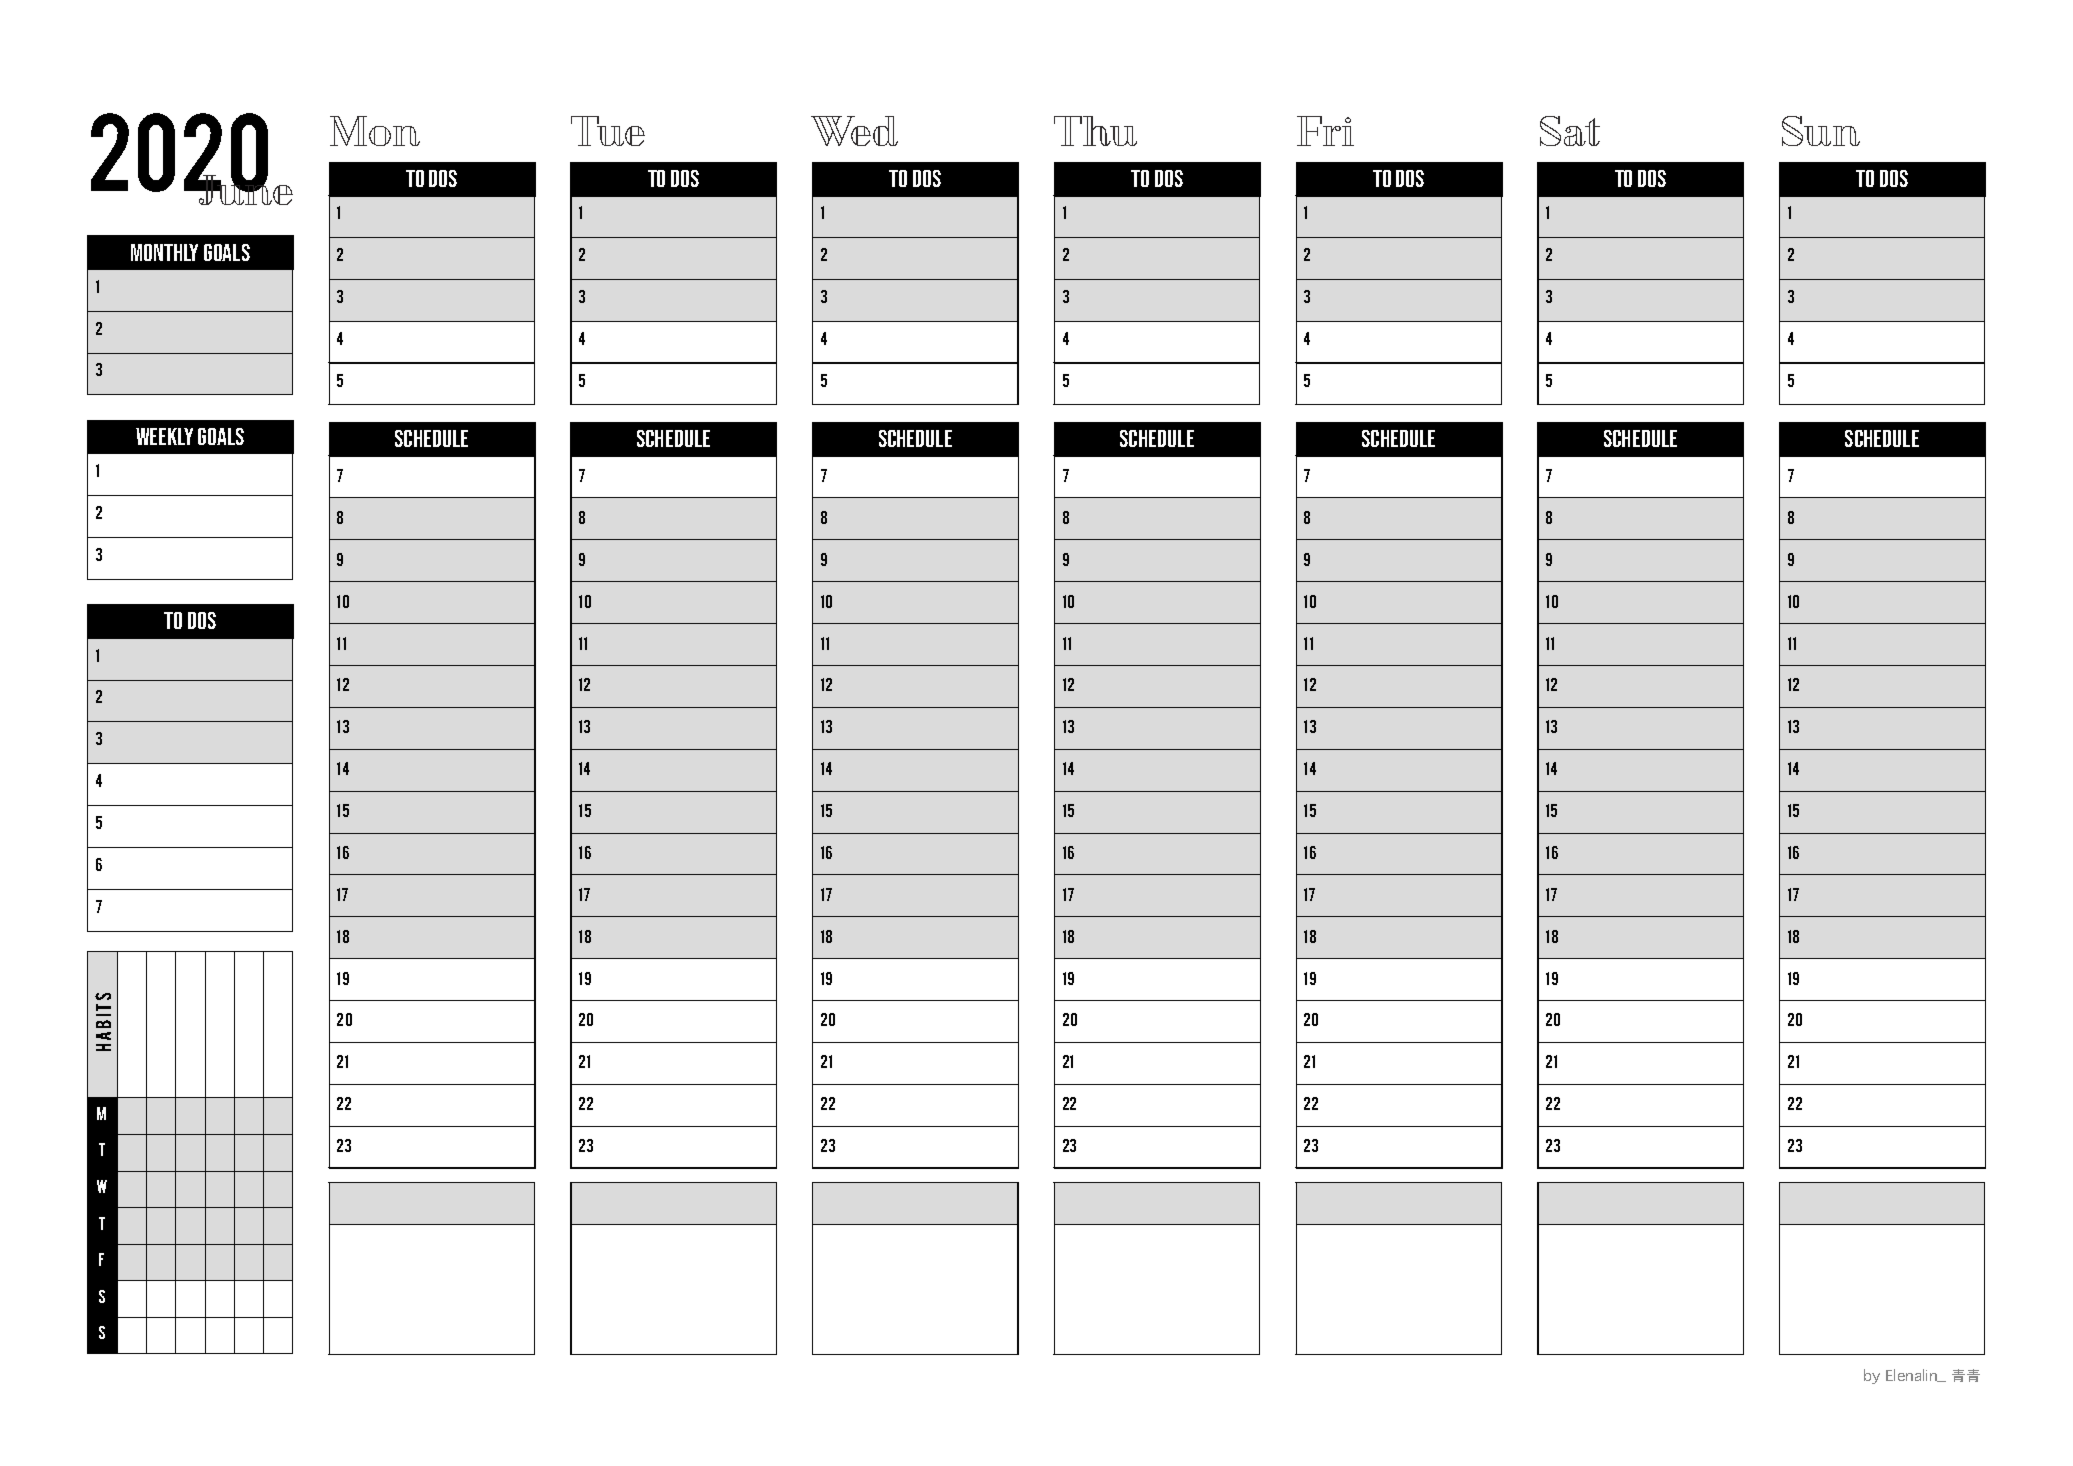 The image size is (2073, 1466). I want to click on Sun, so click(1821, 131).
